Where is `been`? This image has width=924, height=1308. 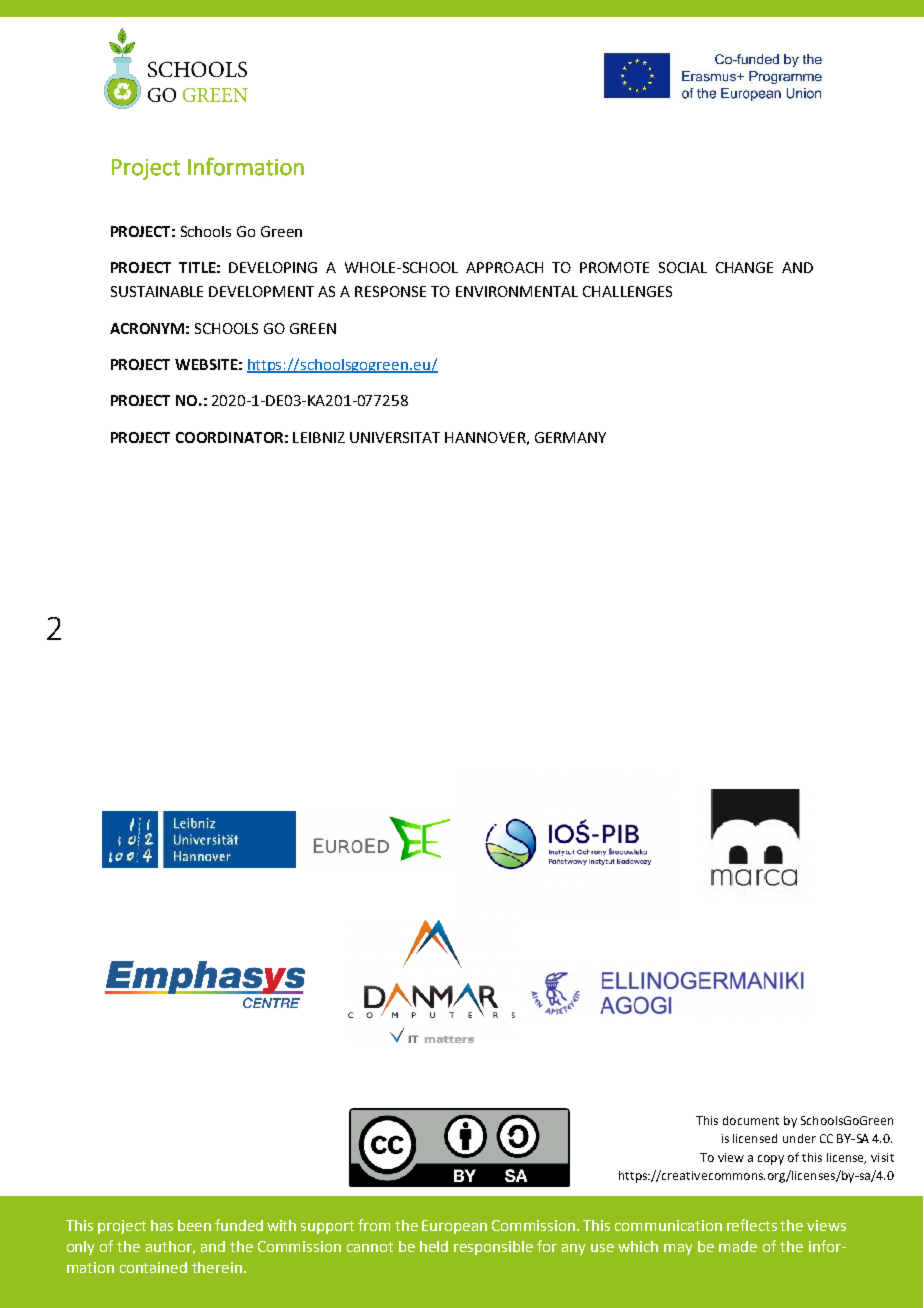 been is located at coordinates (194, 1225).
